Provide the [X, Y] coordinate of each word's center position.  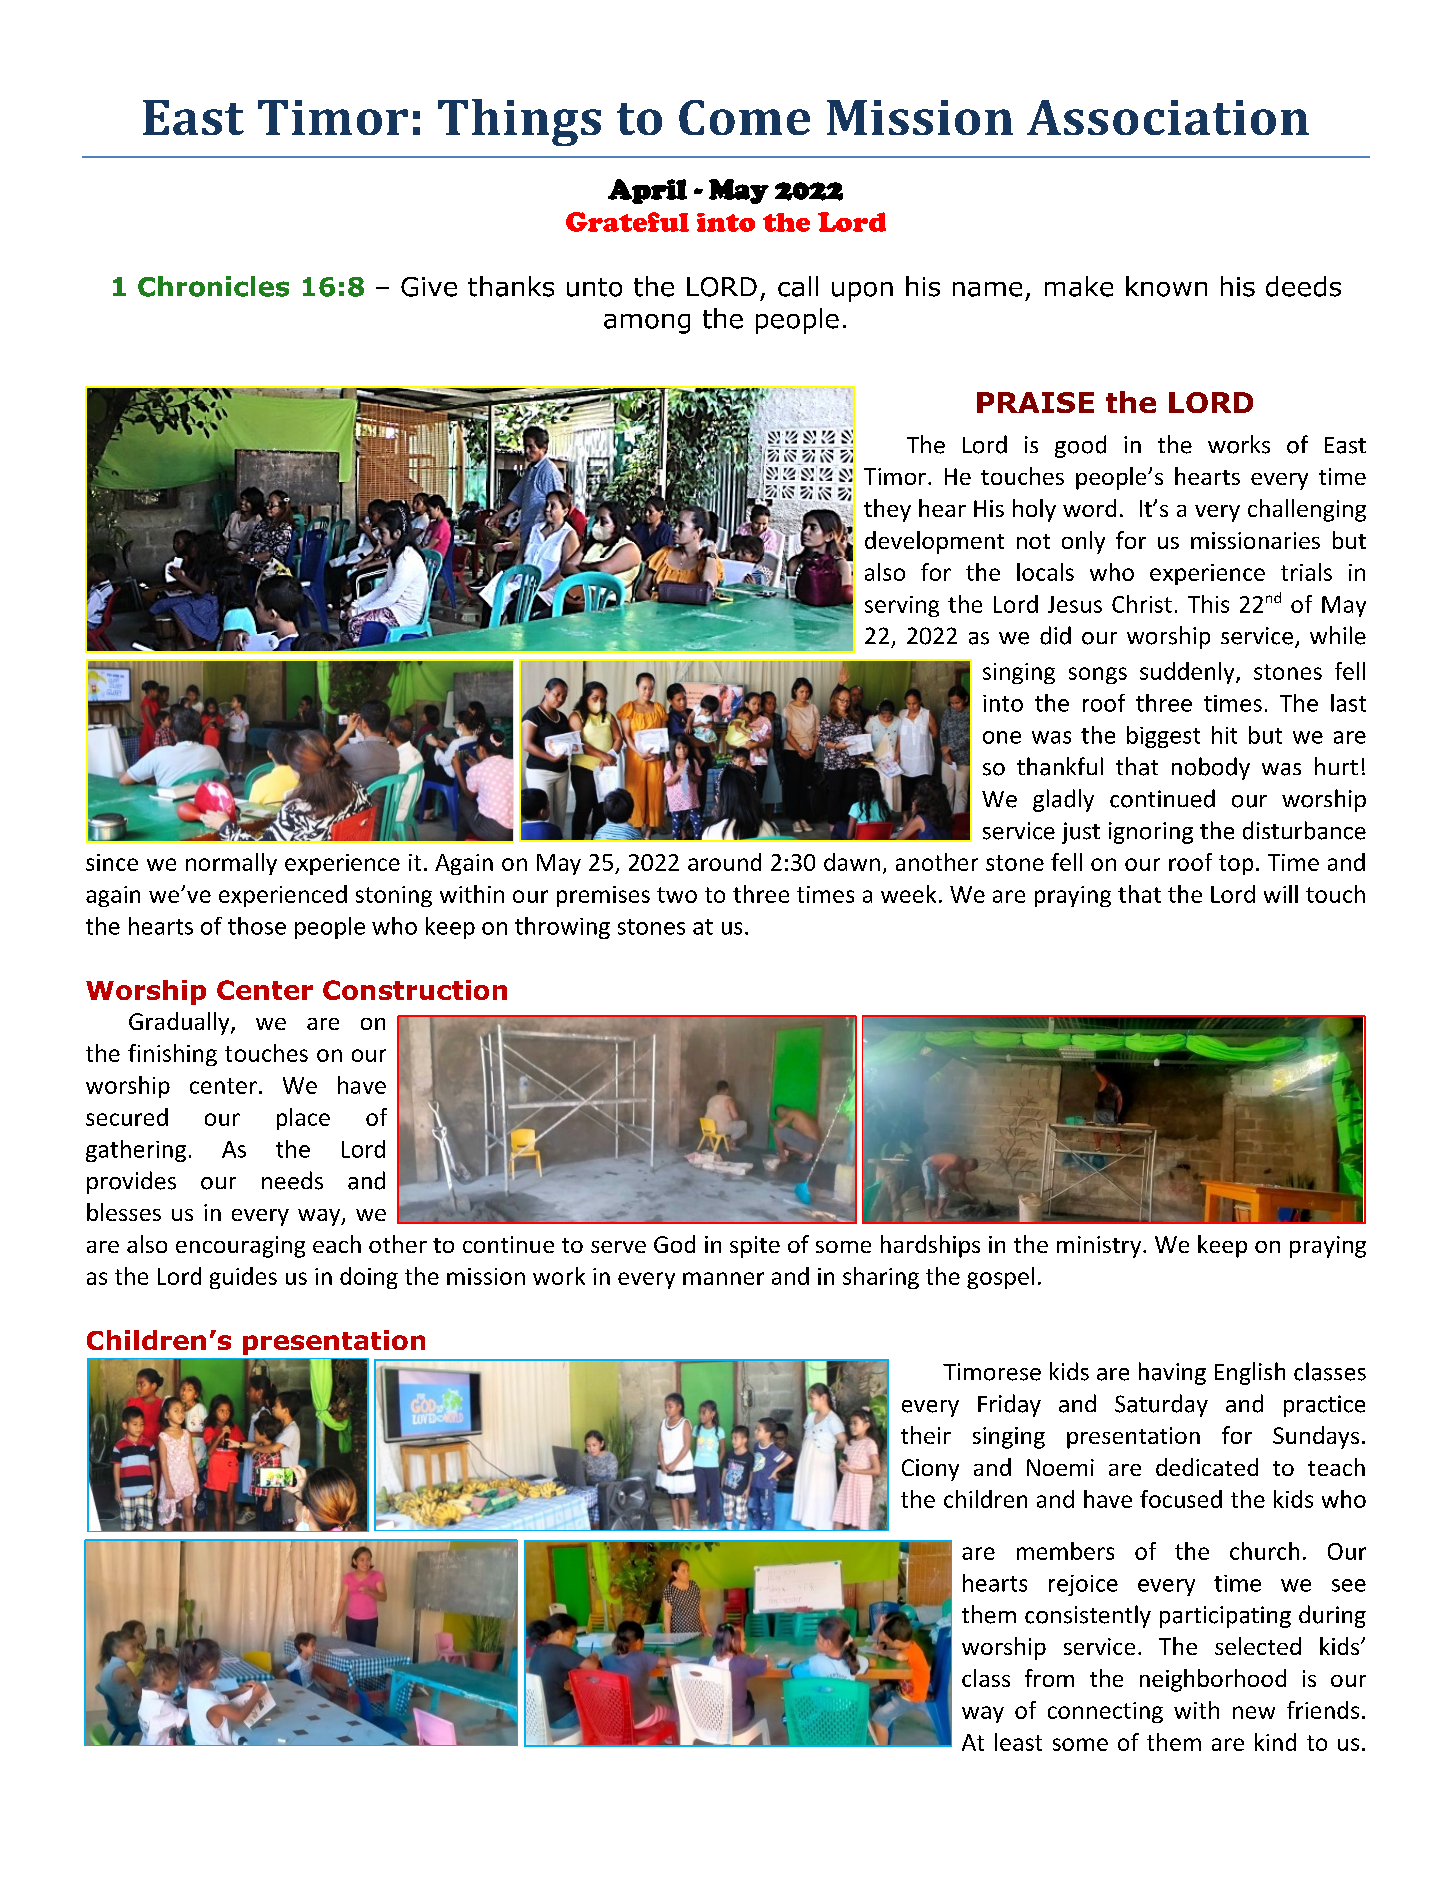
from [1049, 1678]
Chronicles [213, 286]
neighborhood [1213, 1680]
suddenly [1188, 673]
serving [902, 606]
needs [292, 1180]
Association [1168, 117]
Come [744, 117]
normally [231, 864]
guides [243, 1278]
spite [755, 1247]
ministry [1100, 1247]
